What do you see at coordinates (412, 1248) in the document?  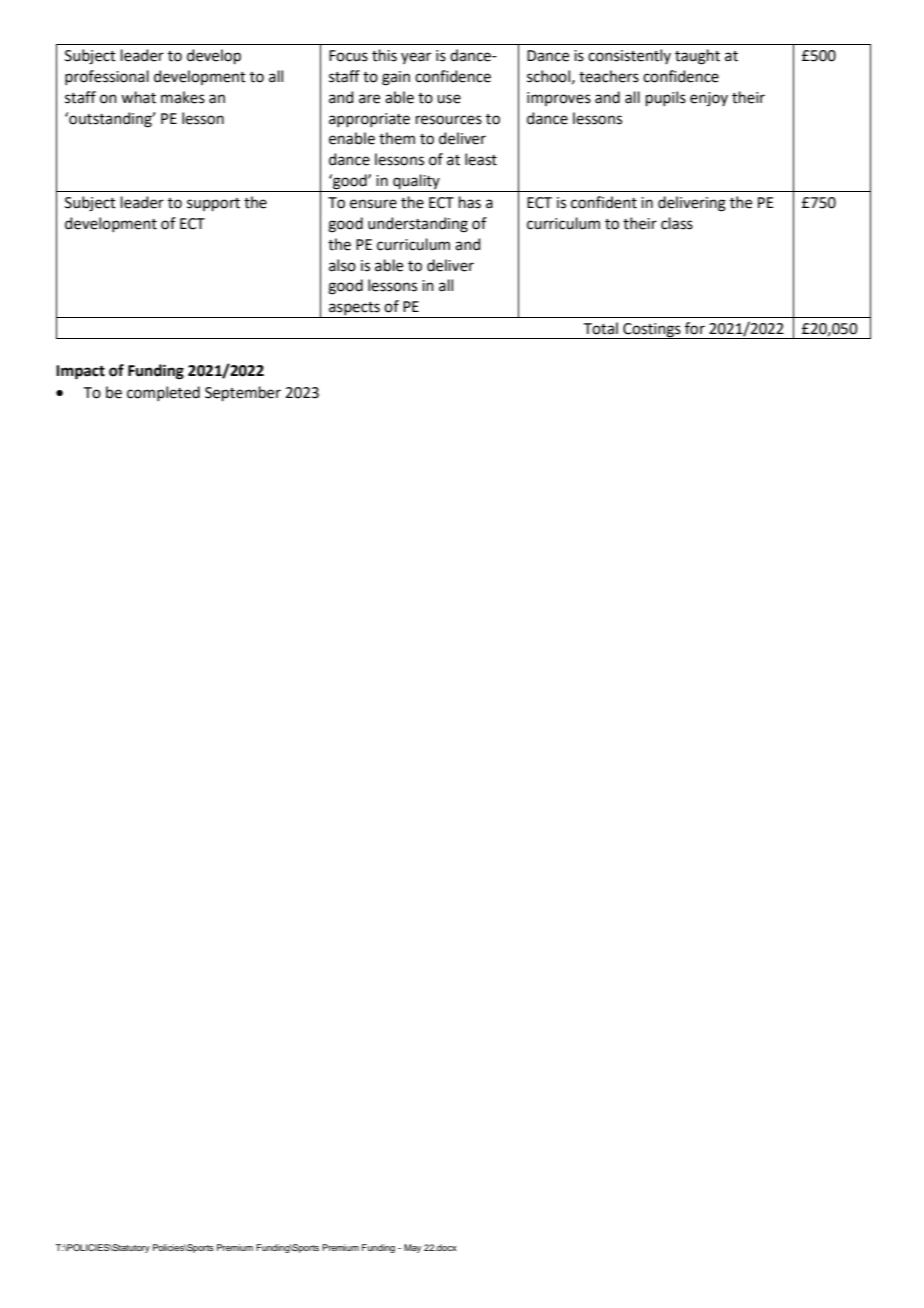 I see `May` at bounding box center [412, 1248].
